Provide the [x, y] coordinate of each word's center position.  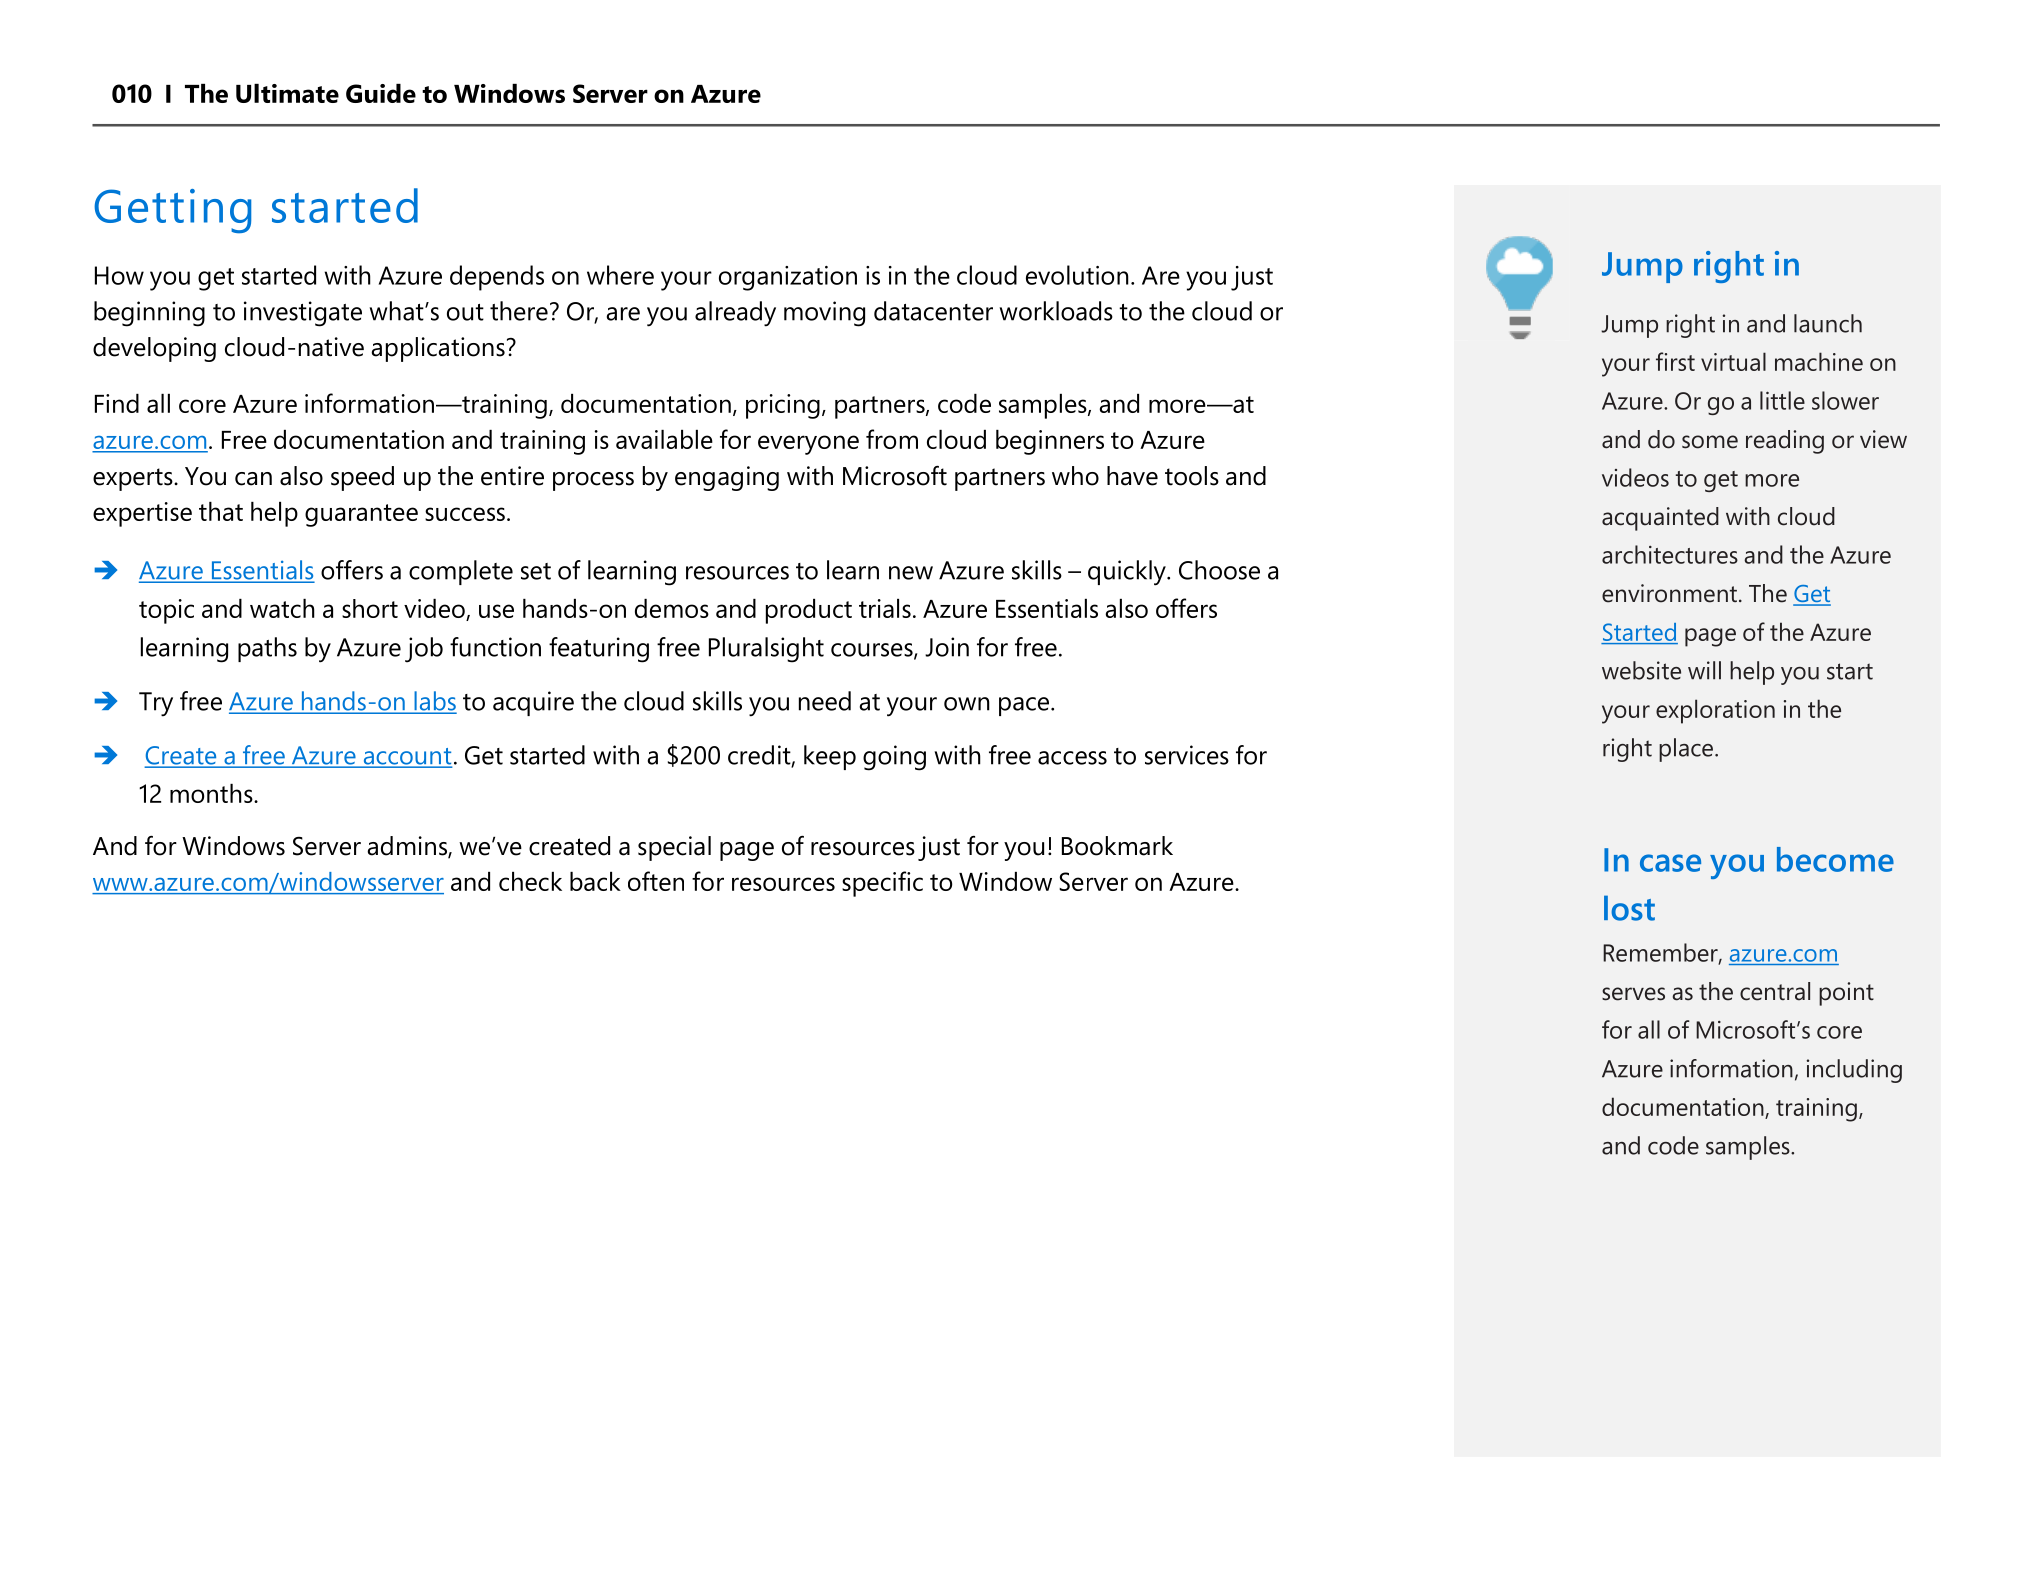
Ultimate [287, 93]
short [370, 608]
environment [1669, 593]
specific [882, 884]
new [911, 573]
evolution [1077, 275]
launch [1828, 323]
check [530, 881]
